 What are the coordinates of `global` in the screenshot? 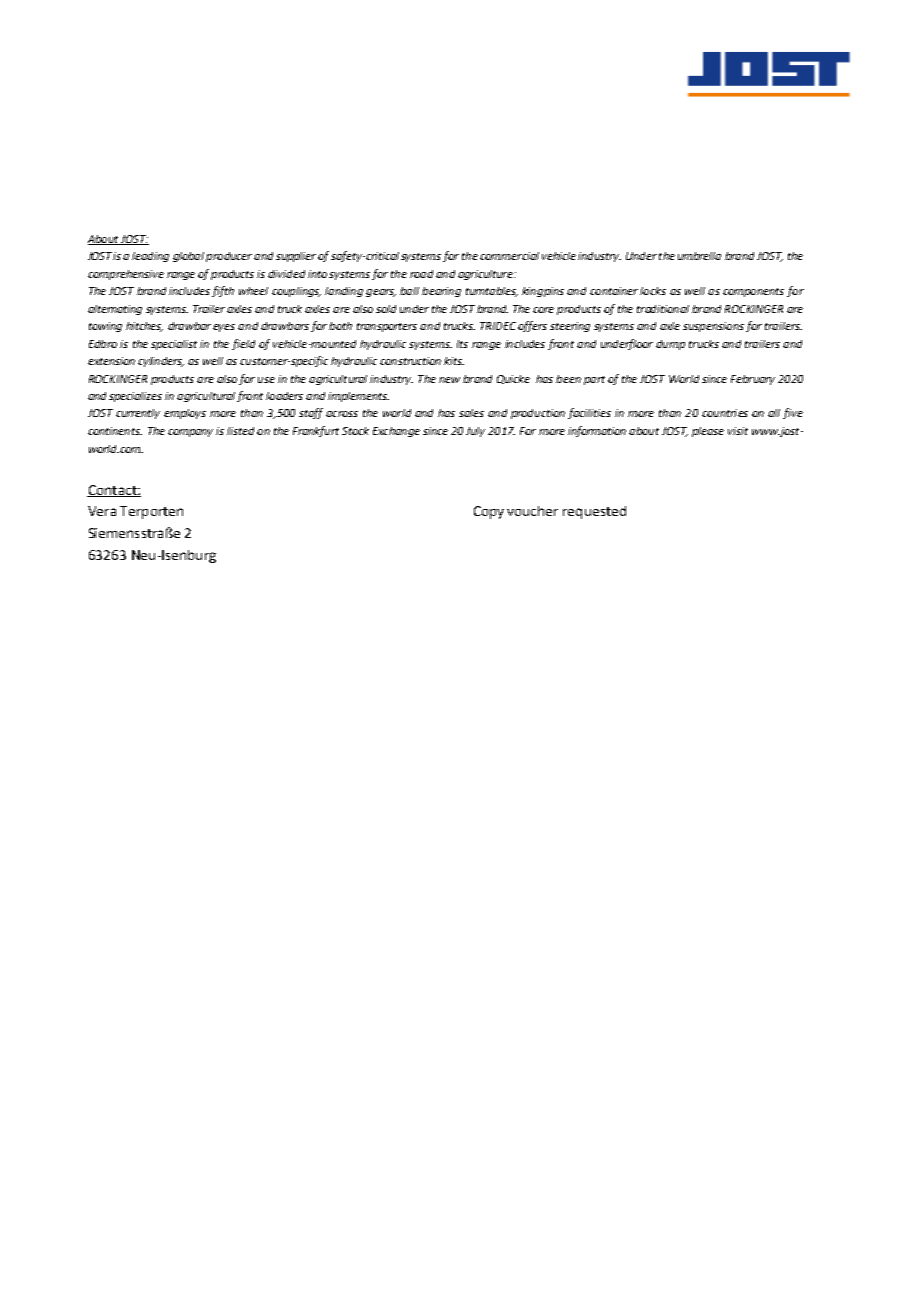 It's located at (188, 257).
